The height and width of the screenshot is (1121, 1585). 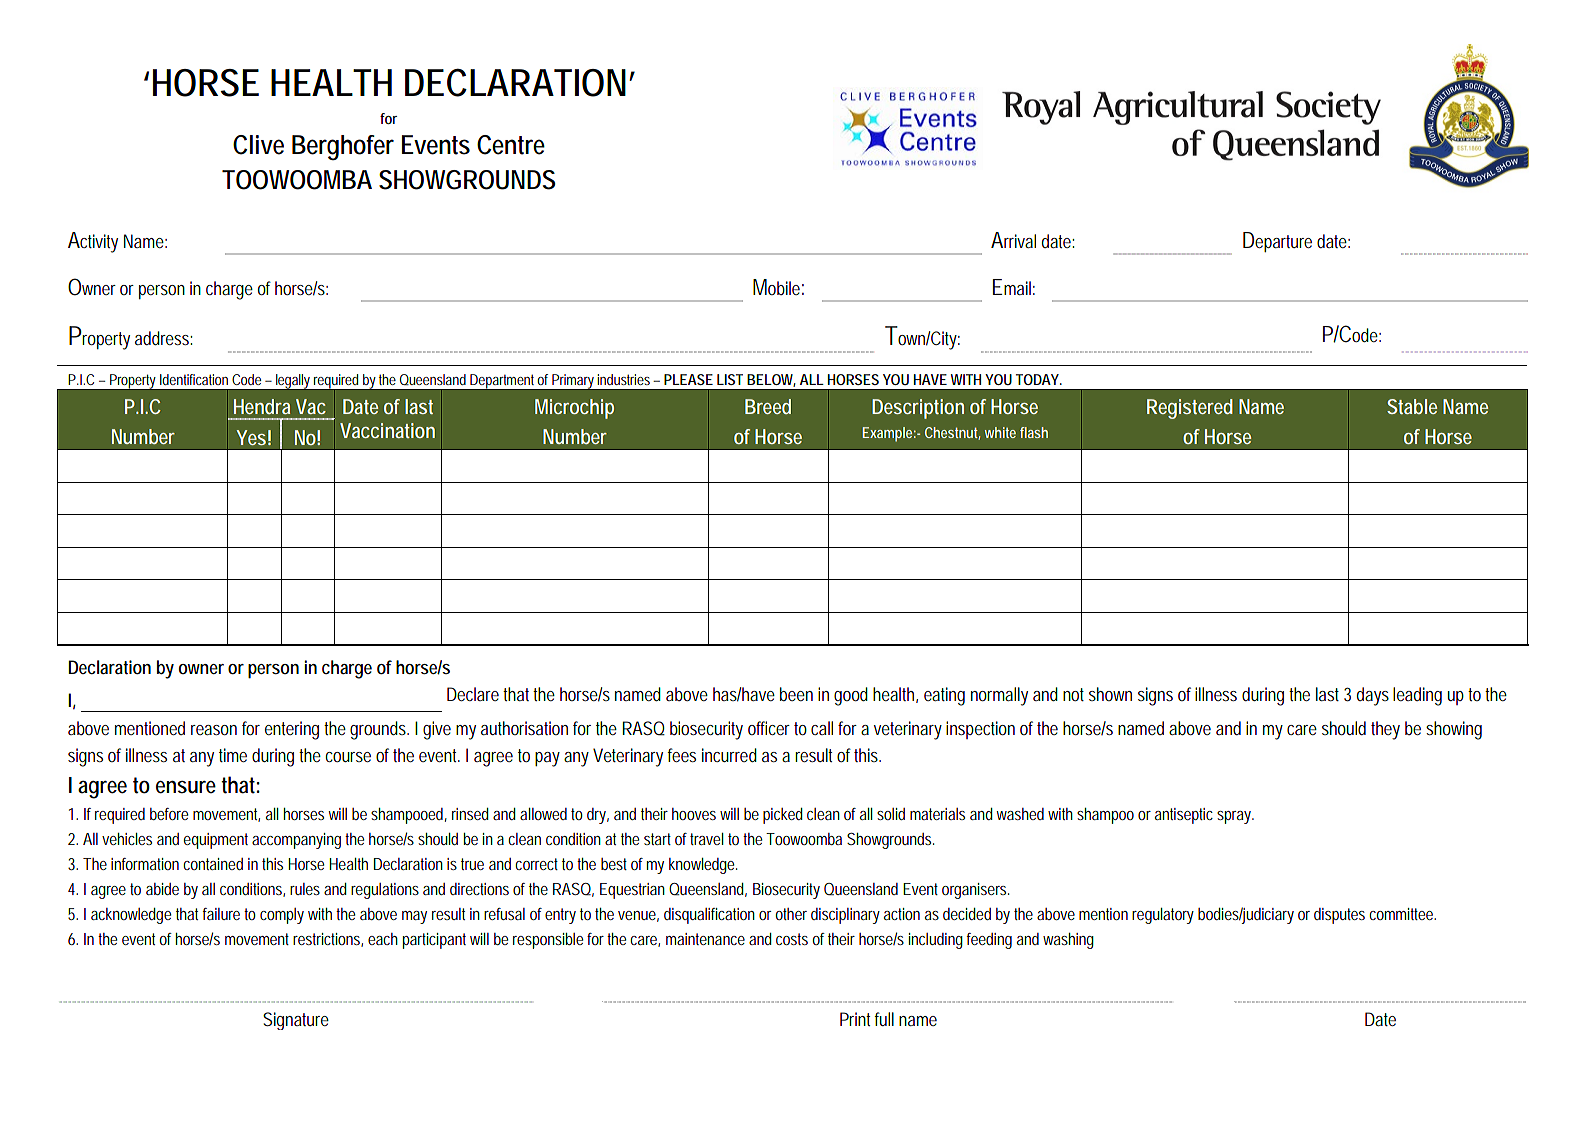 I want to click on Clive, so click(x=258, y=145).
